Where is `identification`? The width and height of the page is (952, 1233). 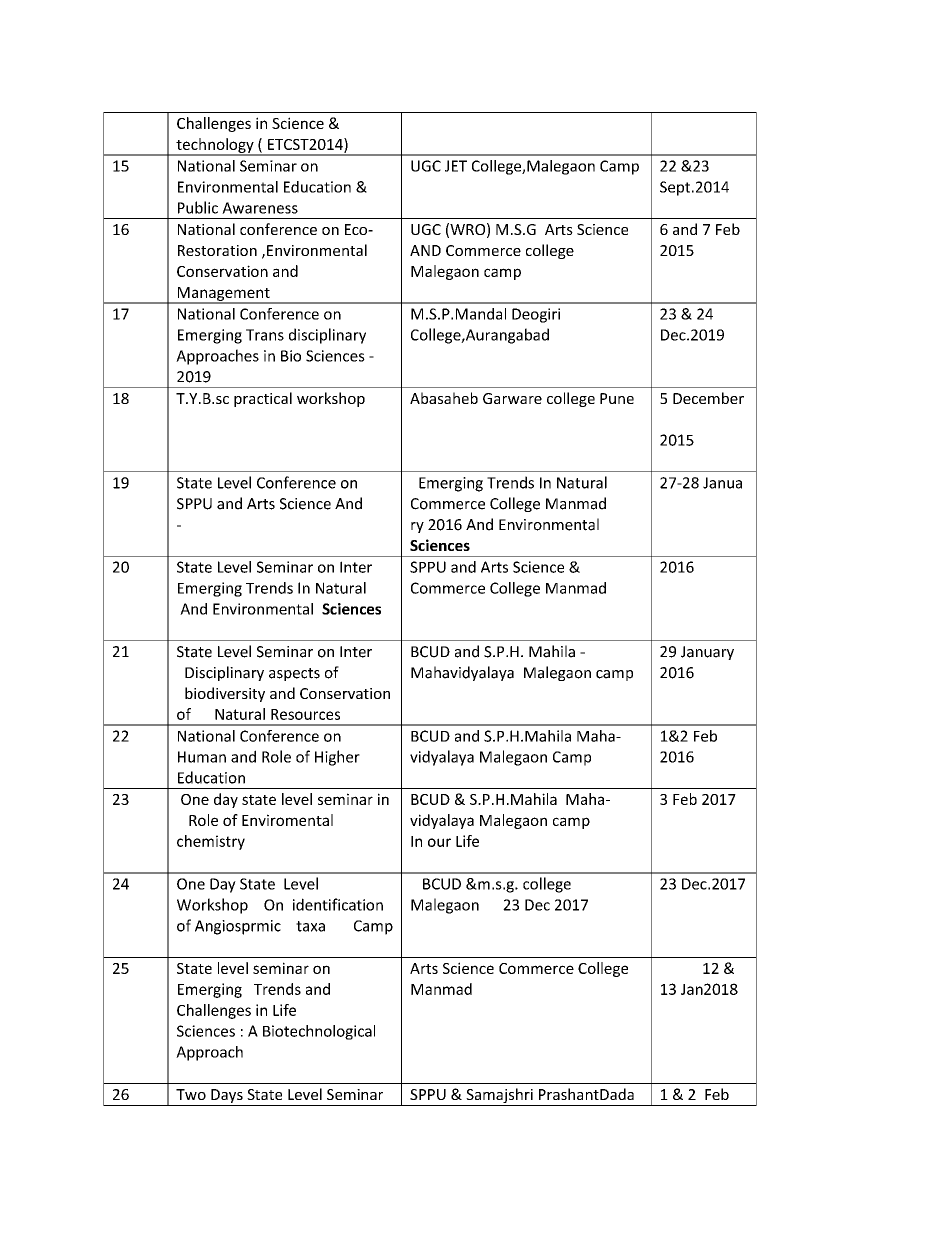
identification is located at coordinates (338, 904).
